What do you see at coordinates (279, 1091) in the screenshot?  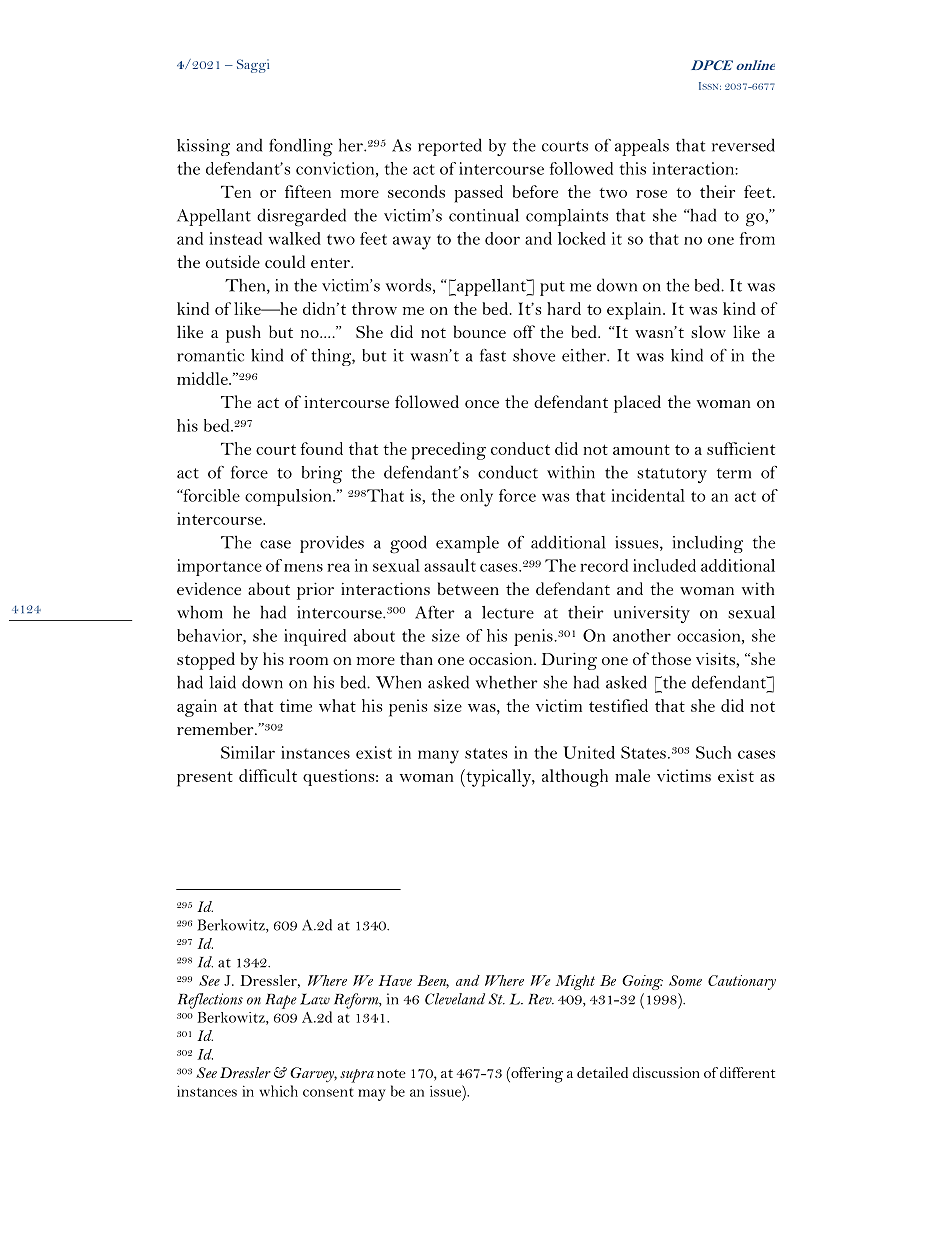 I see `which` at bounding box center [279, 1091].
